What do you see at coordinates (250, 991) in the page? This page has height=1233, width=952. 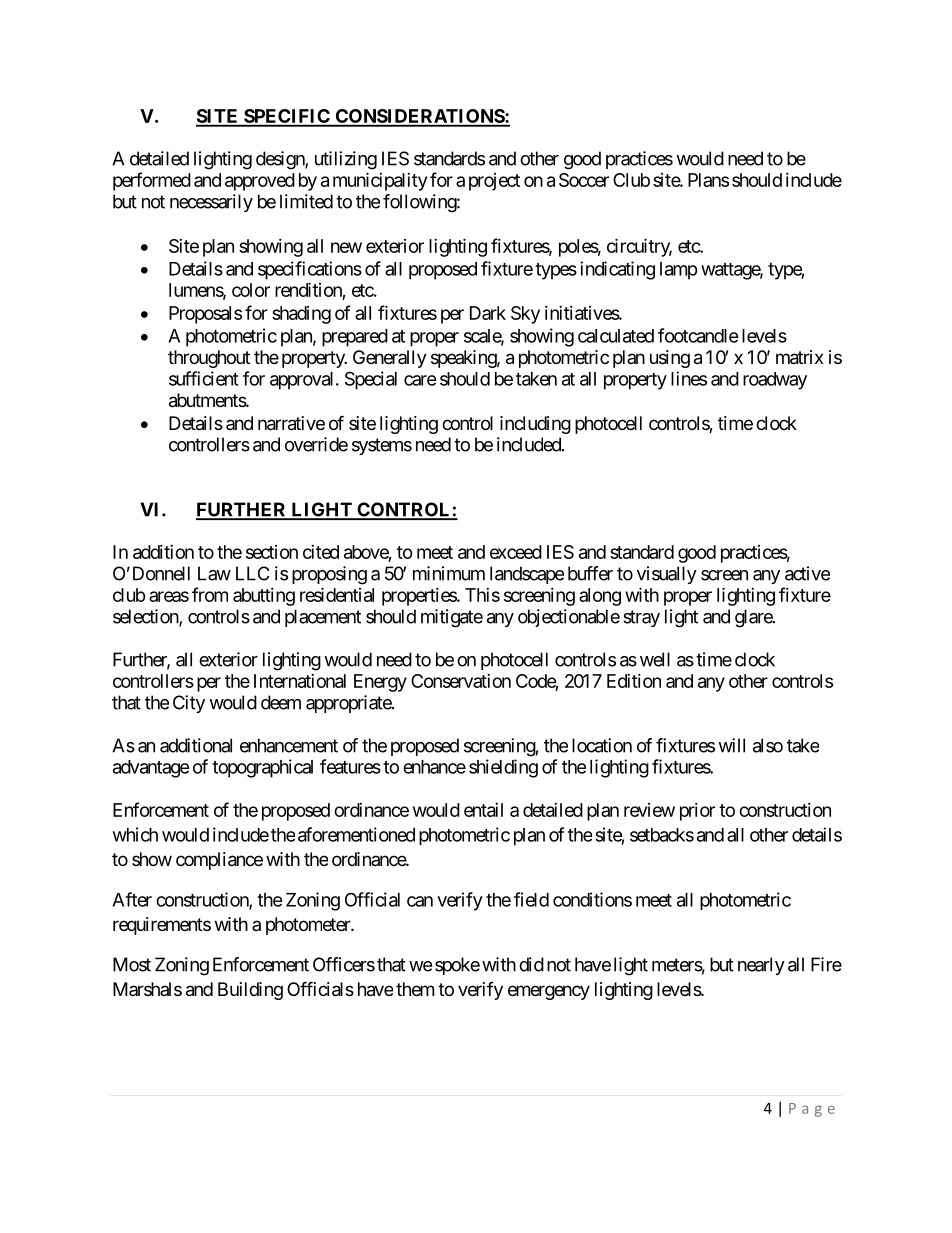 I see `Building` at bounding box center [250, 991].
